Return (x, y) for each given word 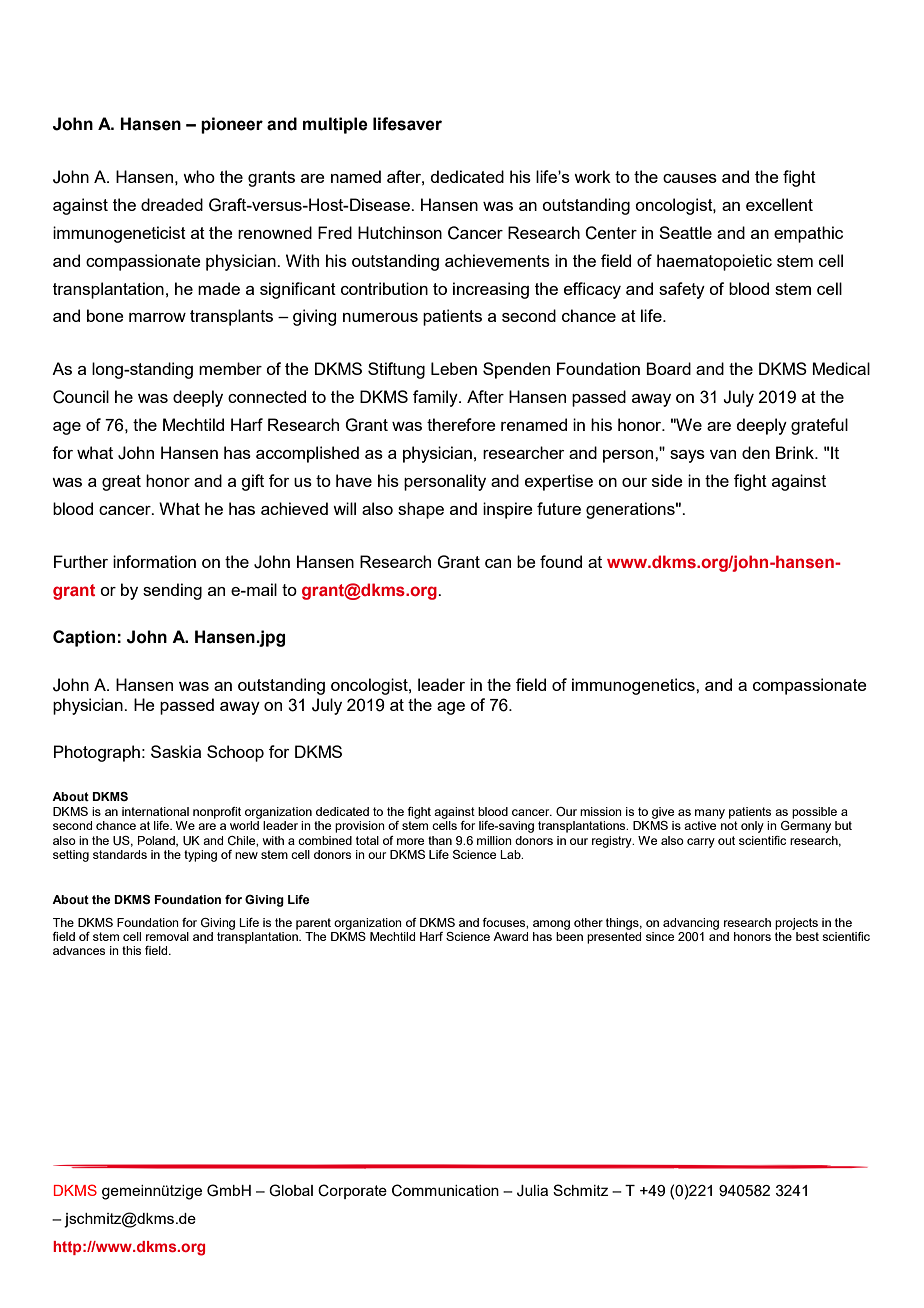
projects (796, 924)
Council (81, 397)
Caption (84, 638)
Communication (445, 1190)
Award (510, 936)
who (199, 176)
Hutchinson (400, 232)
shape (421, 510)
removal (167, 936)
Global (291, 1190)
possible (814, 813)
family (436, 398)
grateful (819, 426)
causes (690, 178)
